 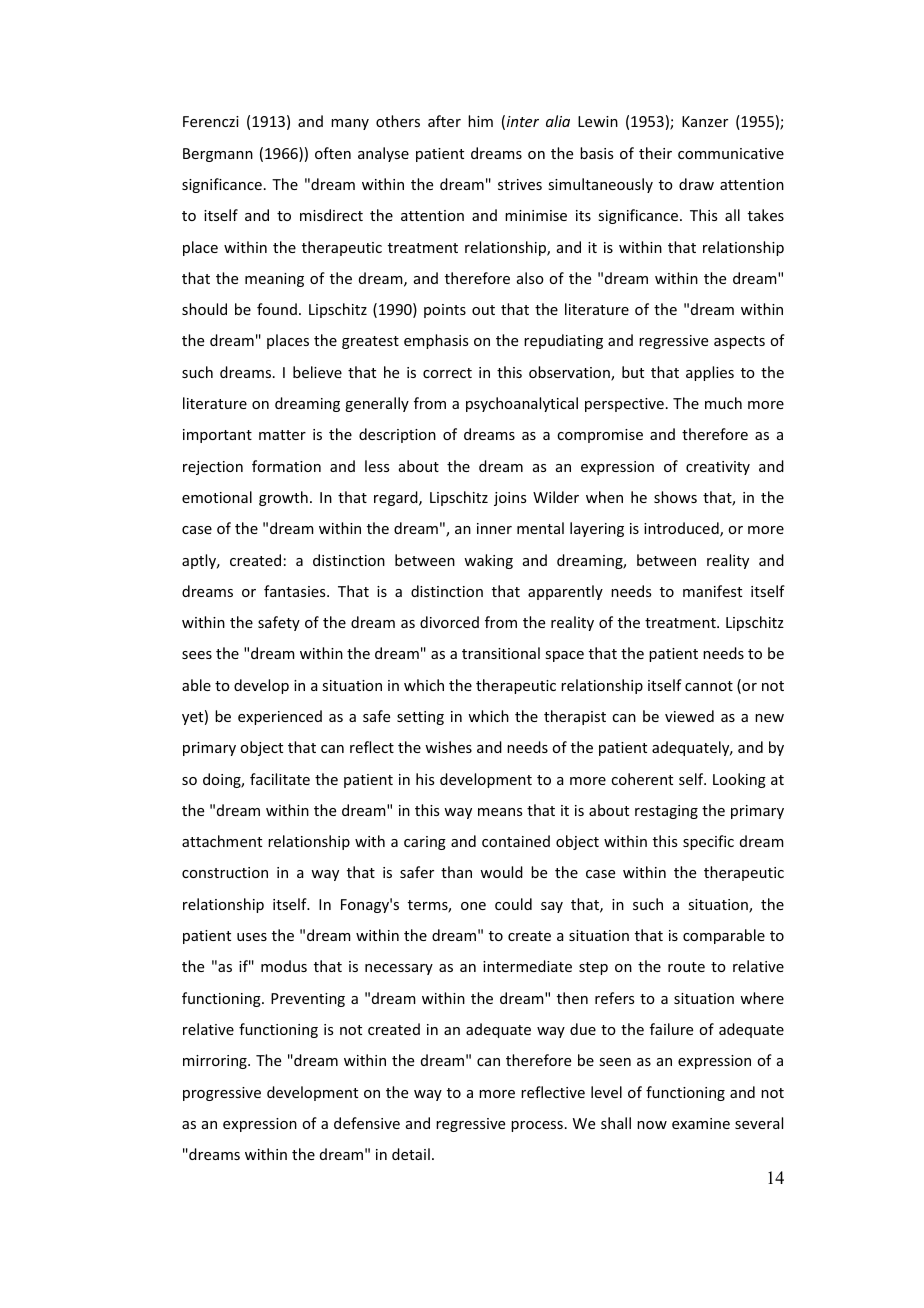 What do you see at coordinates (731, 153) in the image?
I see `communicative` at bounding box center [731, 153].
